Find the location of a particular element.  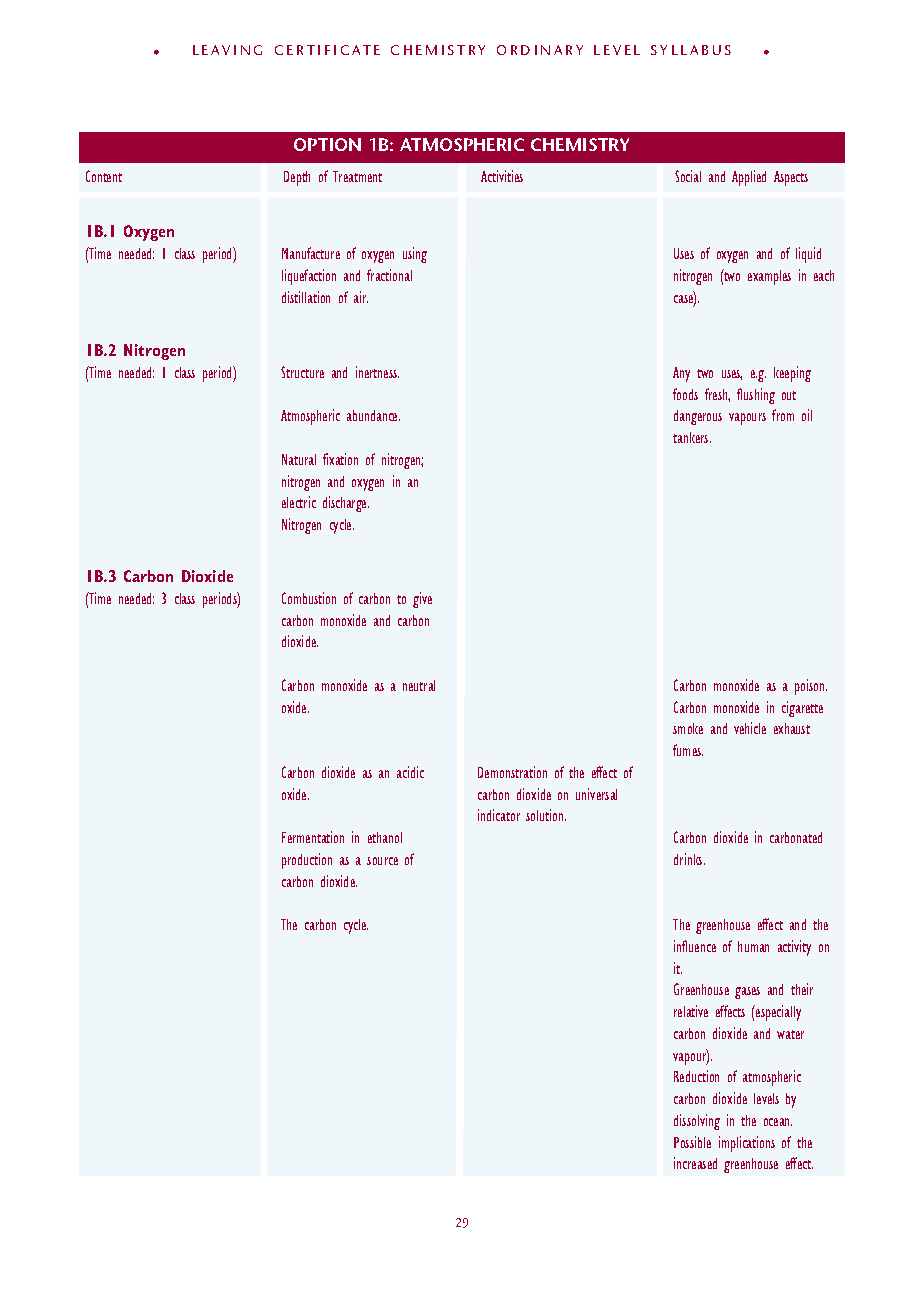

Possible is located at coordinates (692, 1142).
